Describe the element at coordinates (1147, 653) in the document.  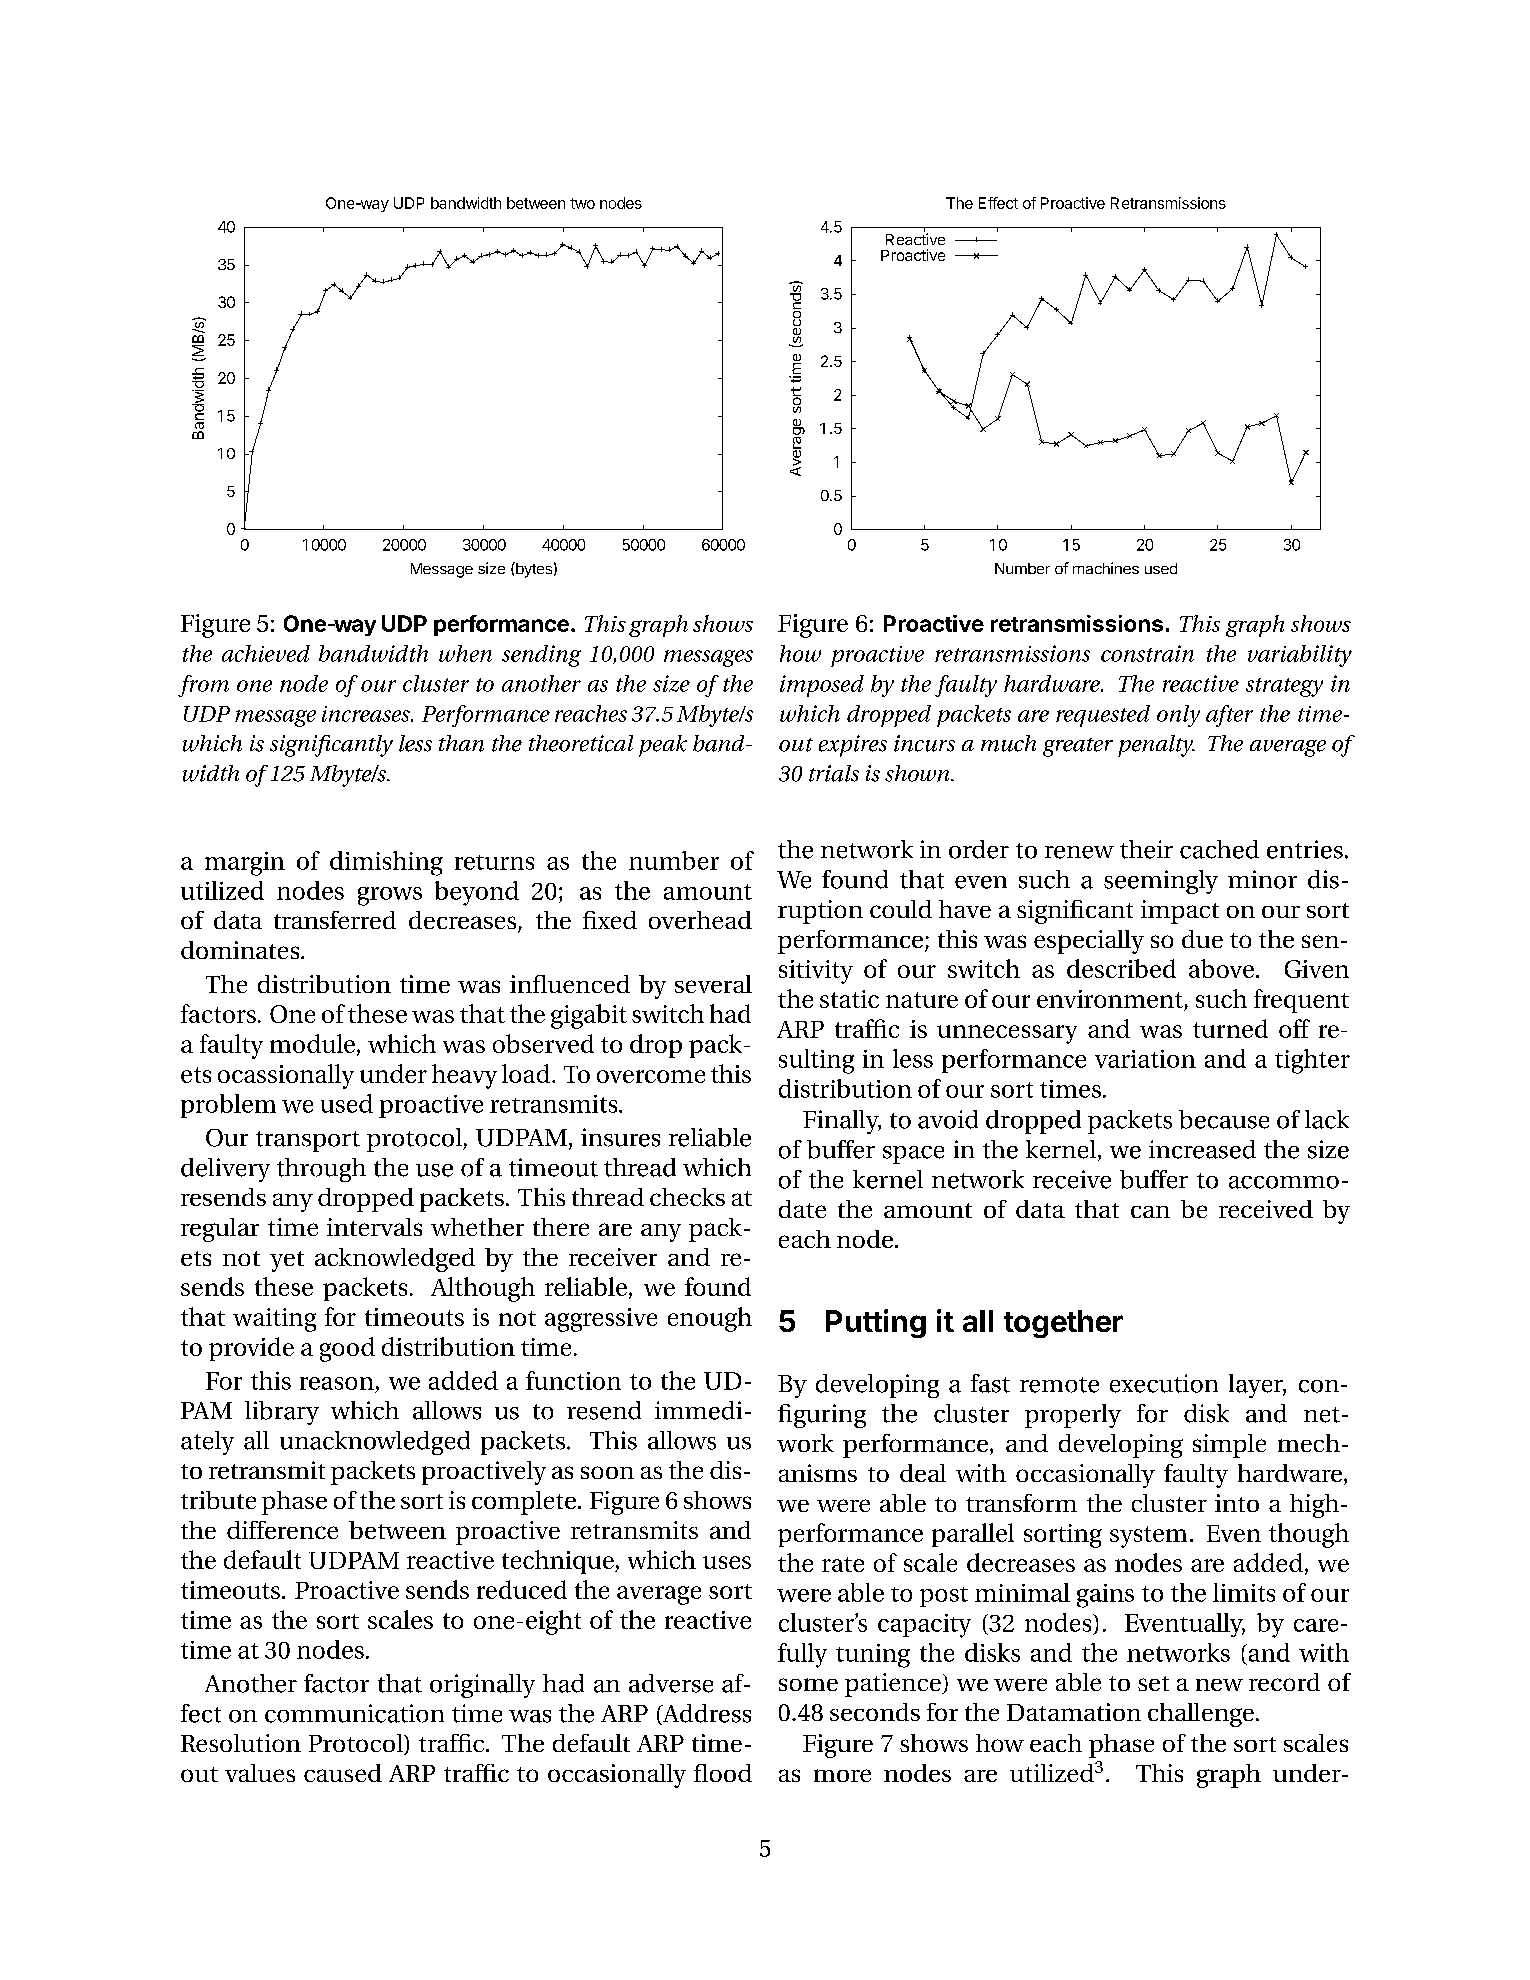
I see `constrain` at that location.
